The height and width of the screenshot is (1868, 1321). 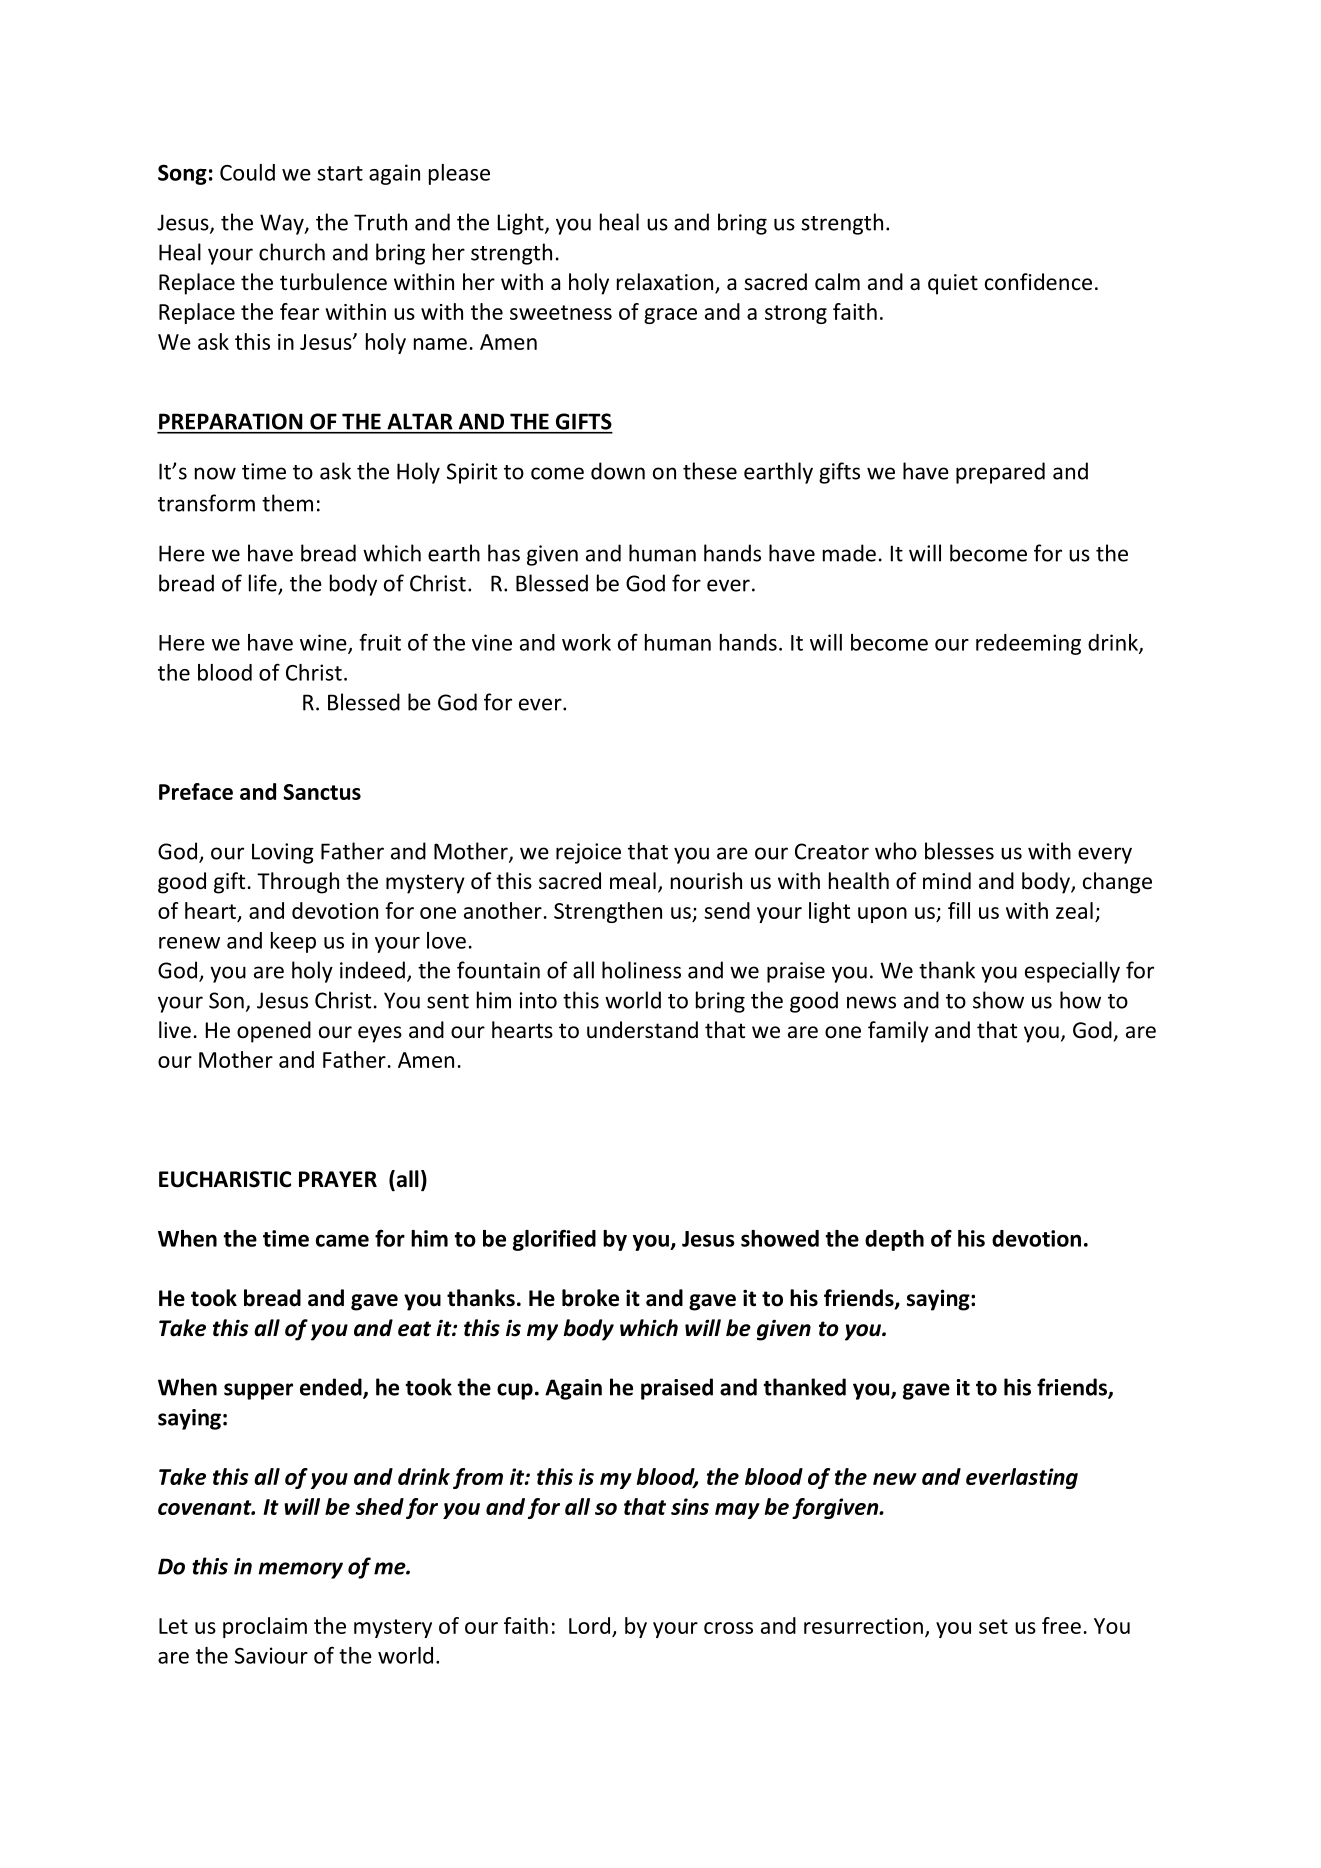 I want to click on redeeming, so click(x=1028, y=644).
